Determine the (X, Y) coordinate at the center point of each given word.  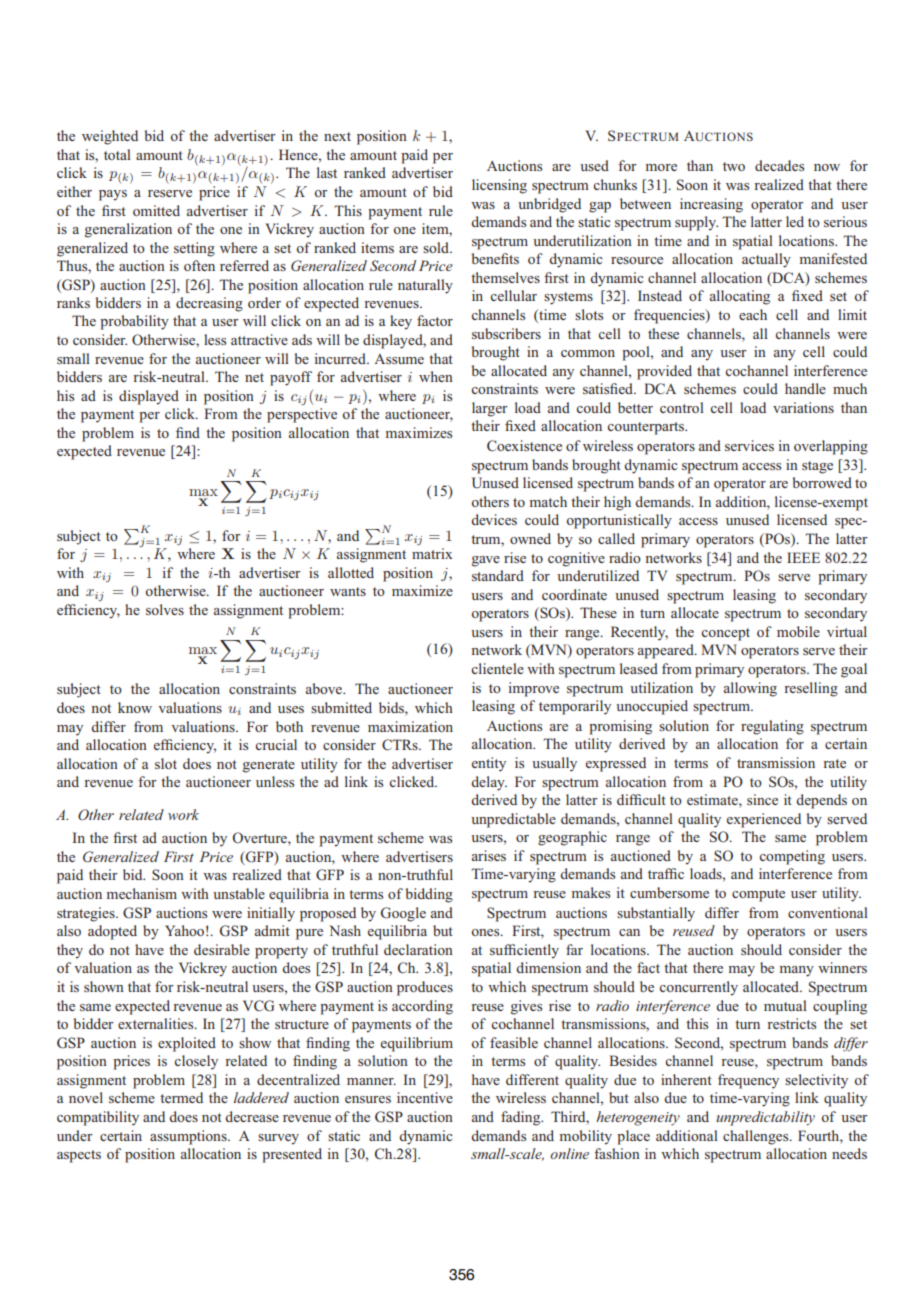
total (117, 154)
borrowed (822, 482)
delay (489, 783)
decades (779, 165)
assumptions (189, 1137)
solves (165, 609)
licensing (499, 186)
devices (494, 519)
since (762, 799)
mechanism (142, 893)
